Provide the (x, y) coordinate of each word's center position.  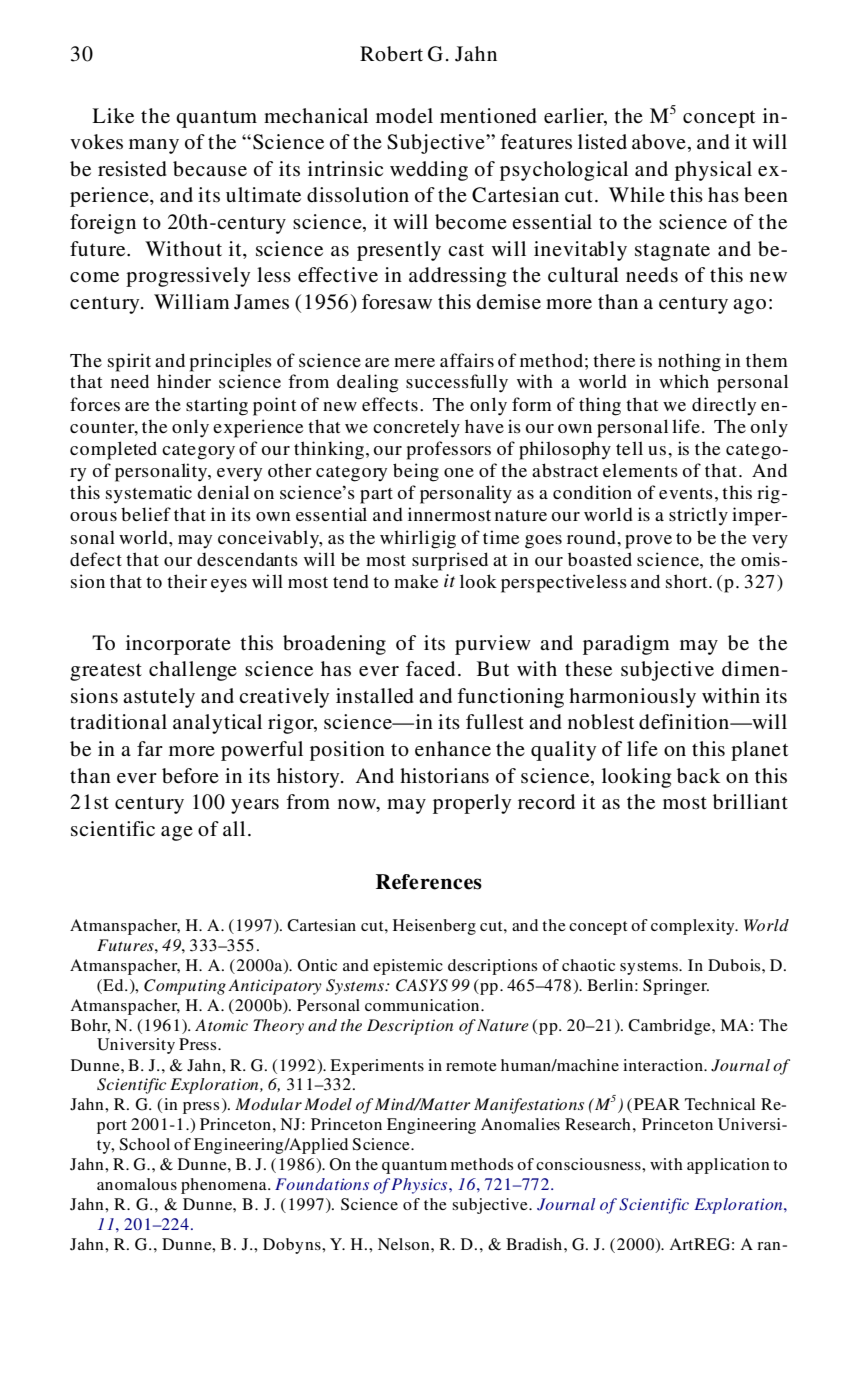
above (659, 142)
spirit (129, 362)
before (190, 776)
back (698, 776)
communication (423, 1005)
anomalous (137, 1184)
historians (444, 776)
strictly (698, 516)
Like (113, 116)
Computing (185, 987)
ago (749, 306)
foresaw (397, 302)
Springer (676, 987)
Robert (391, 54)
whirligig (418, 539)
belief (146, 514)
